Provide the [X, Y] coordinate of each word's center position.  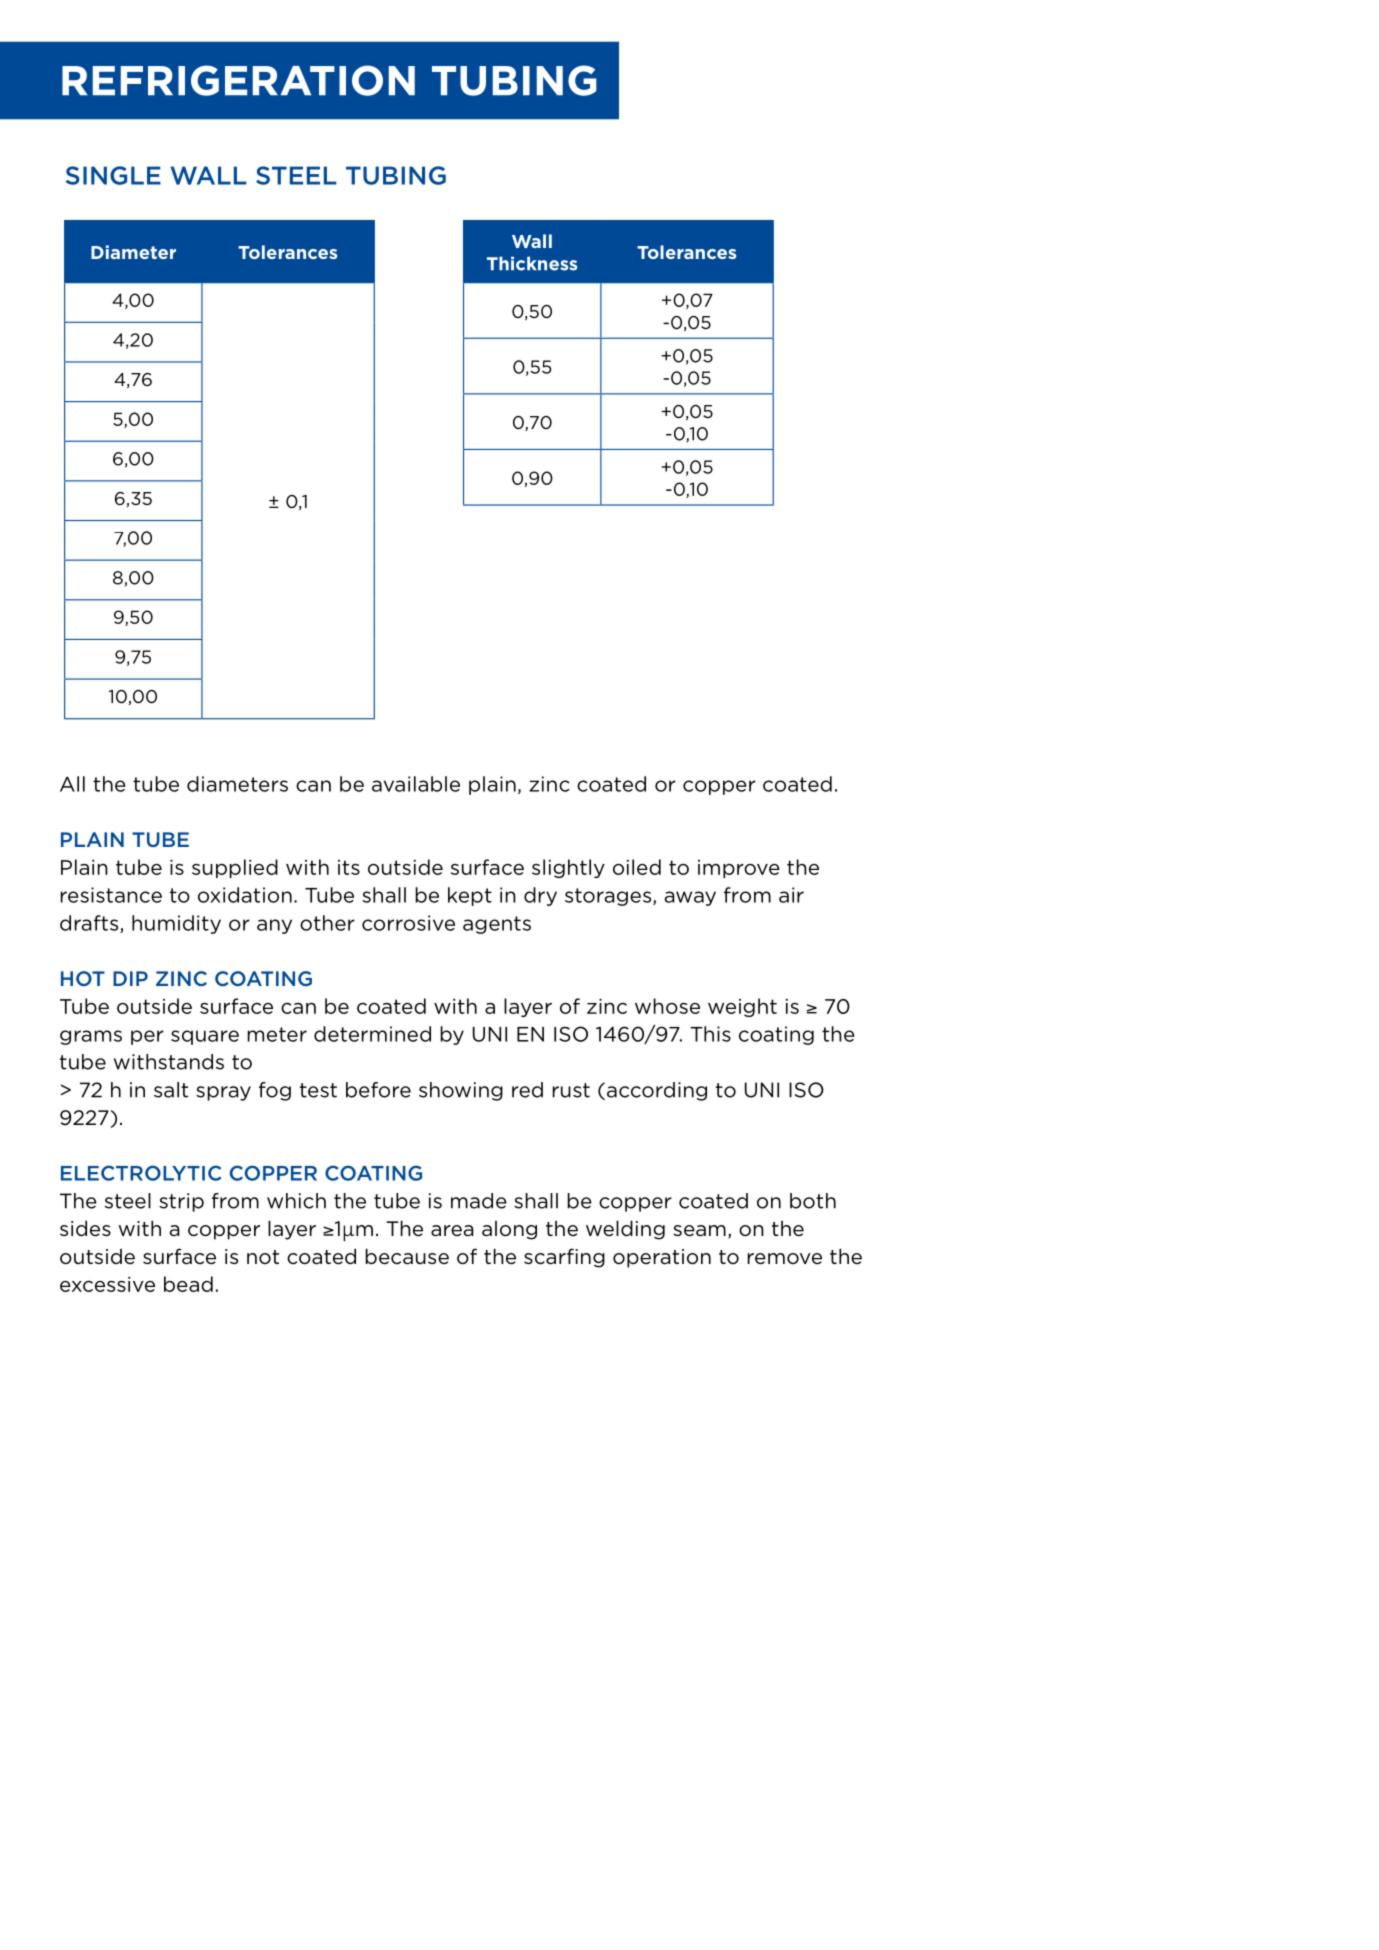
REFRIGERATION [238, 80]
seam [699, 1231]
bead [188, 1284]
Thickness [532, 263]
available [416, 784]
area [452, 1231]
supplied [235, 868]
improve [739, 869]
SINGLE [113, 175]
